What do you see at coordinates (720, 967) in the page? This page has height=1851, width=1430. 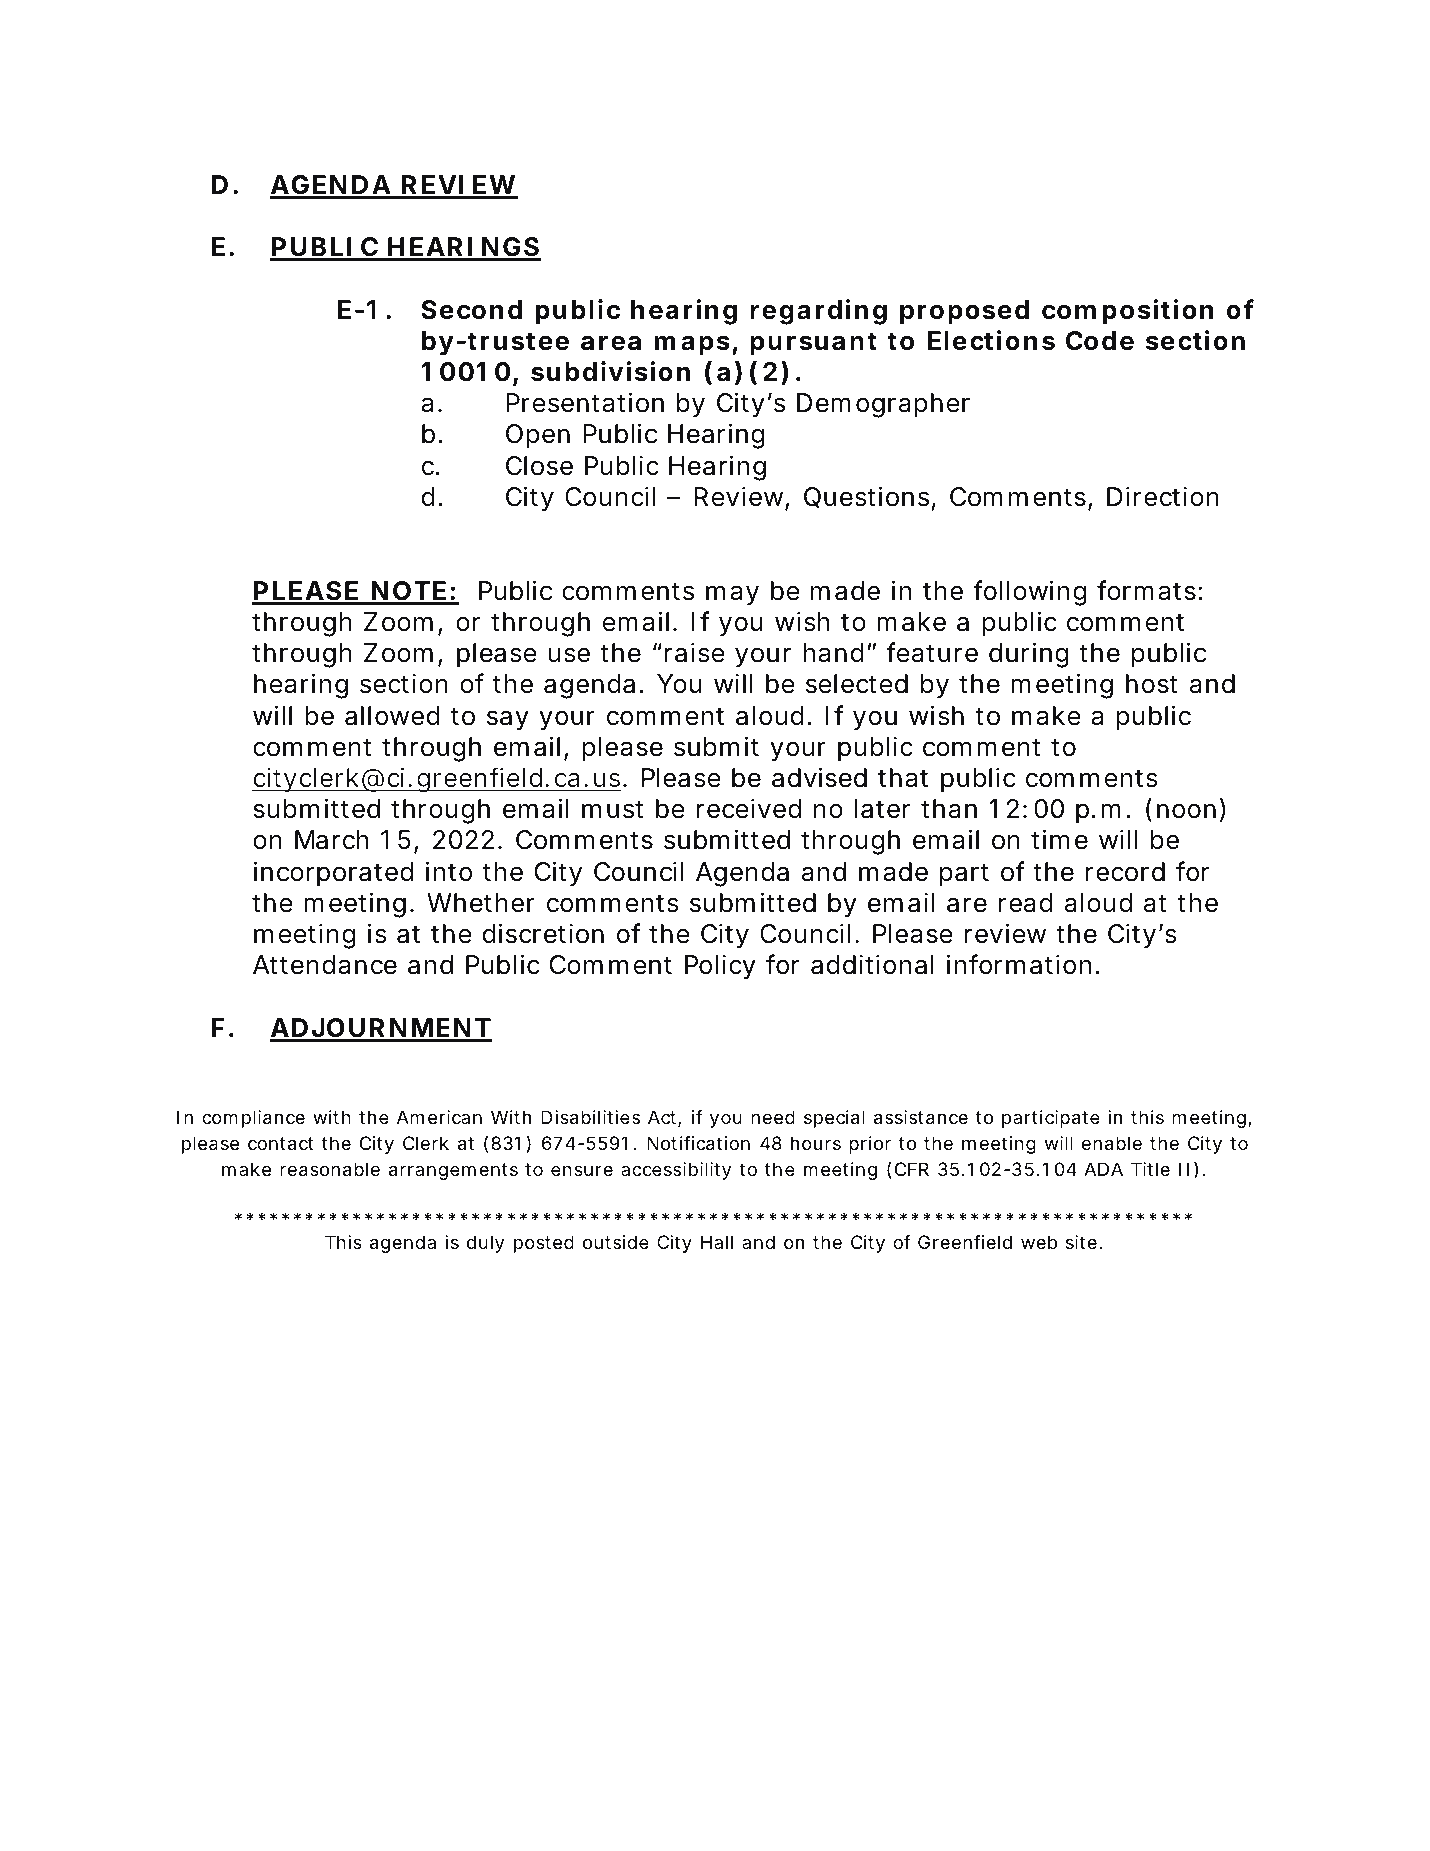 I see `Policy` at bounding box center [720, 967].
